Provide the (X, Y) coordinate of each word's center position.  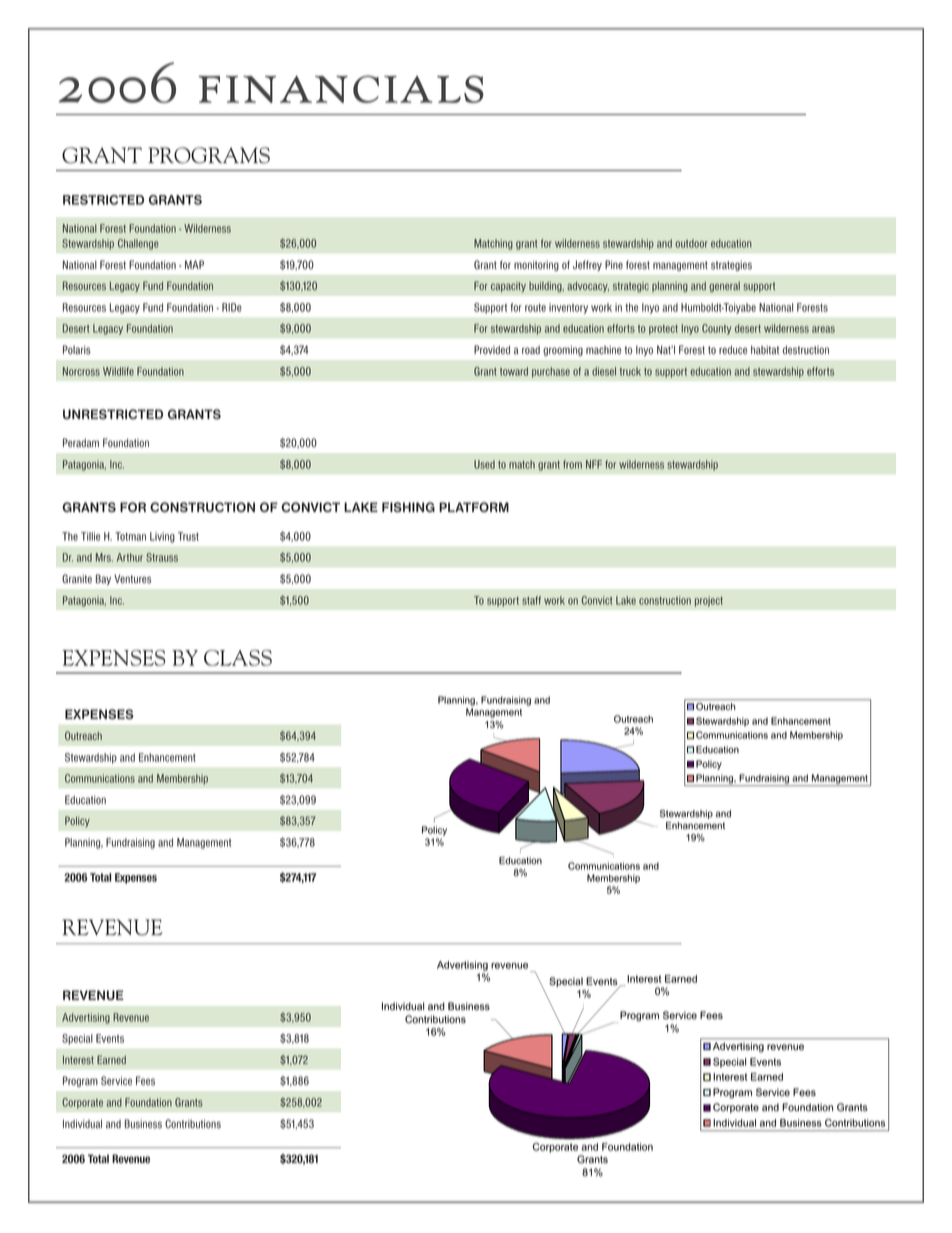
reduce (733, 349)
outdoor (691, 243)
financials (341, 89)
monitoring (536, 265)
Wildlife (118, 371)
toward (514, 371)
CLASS (238, 658)
